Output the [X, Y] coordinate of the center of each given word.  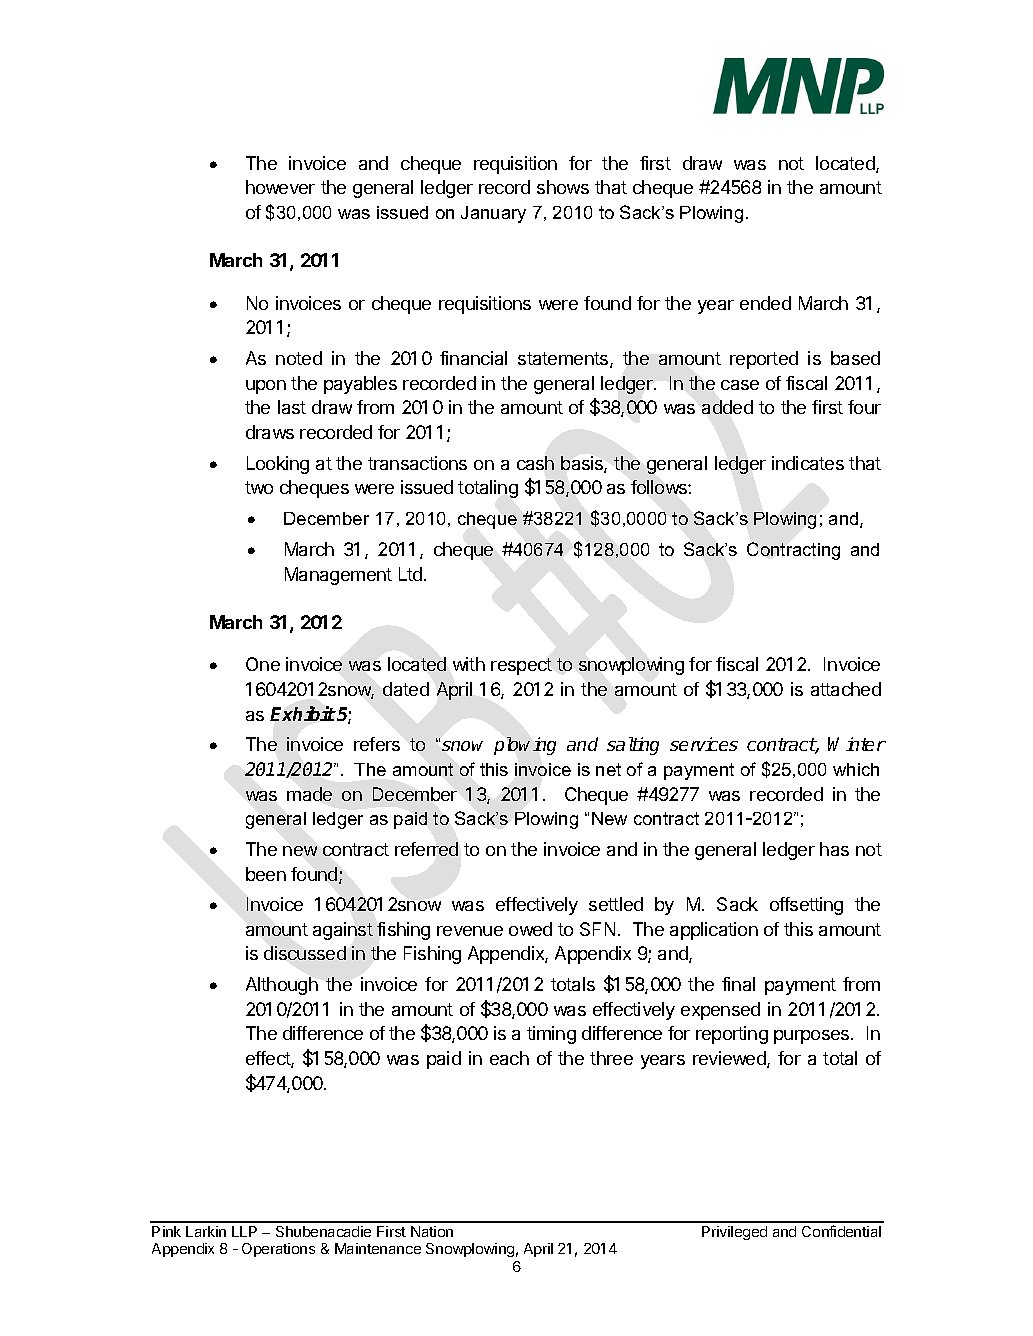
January [493, 214]
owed [530, 929]
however [280, 187]
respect [521, 666]
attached [846, 689]
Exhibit [303, 713]
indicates [808, 463]
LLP [244, 1231]
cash [535, 463]
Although [282, 986]
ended [765, 303]
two [259, 487]
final [738, 984]
